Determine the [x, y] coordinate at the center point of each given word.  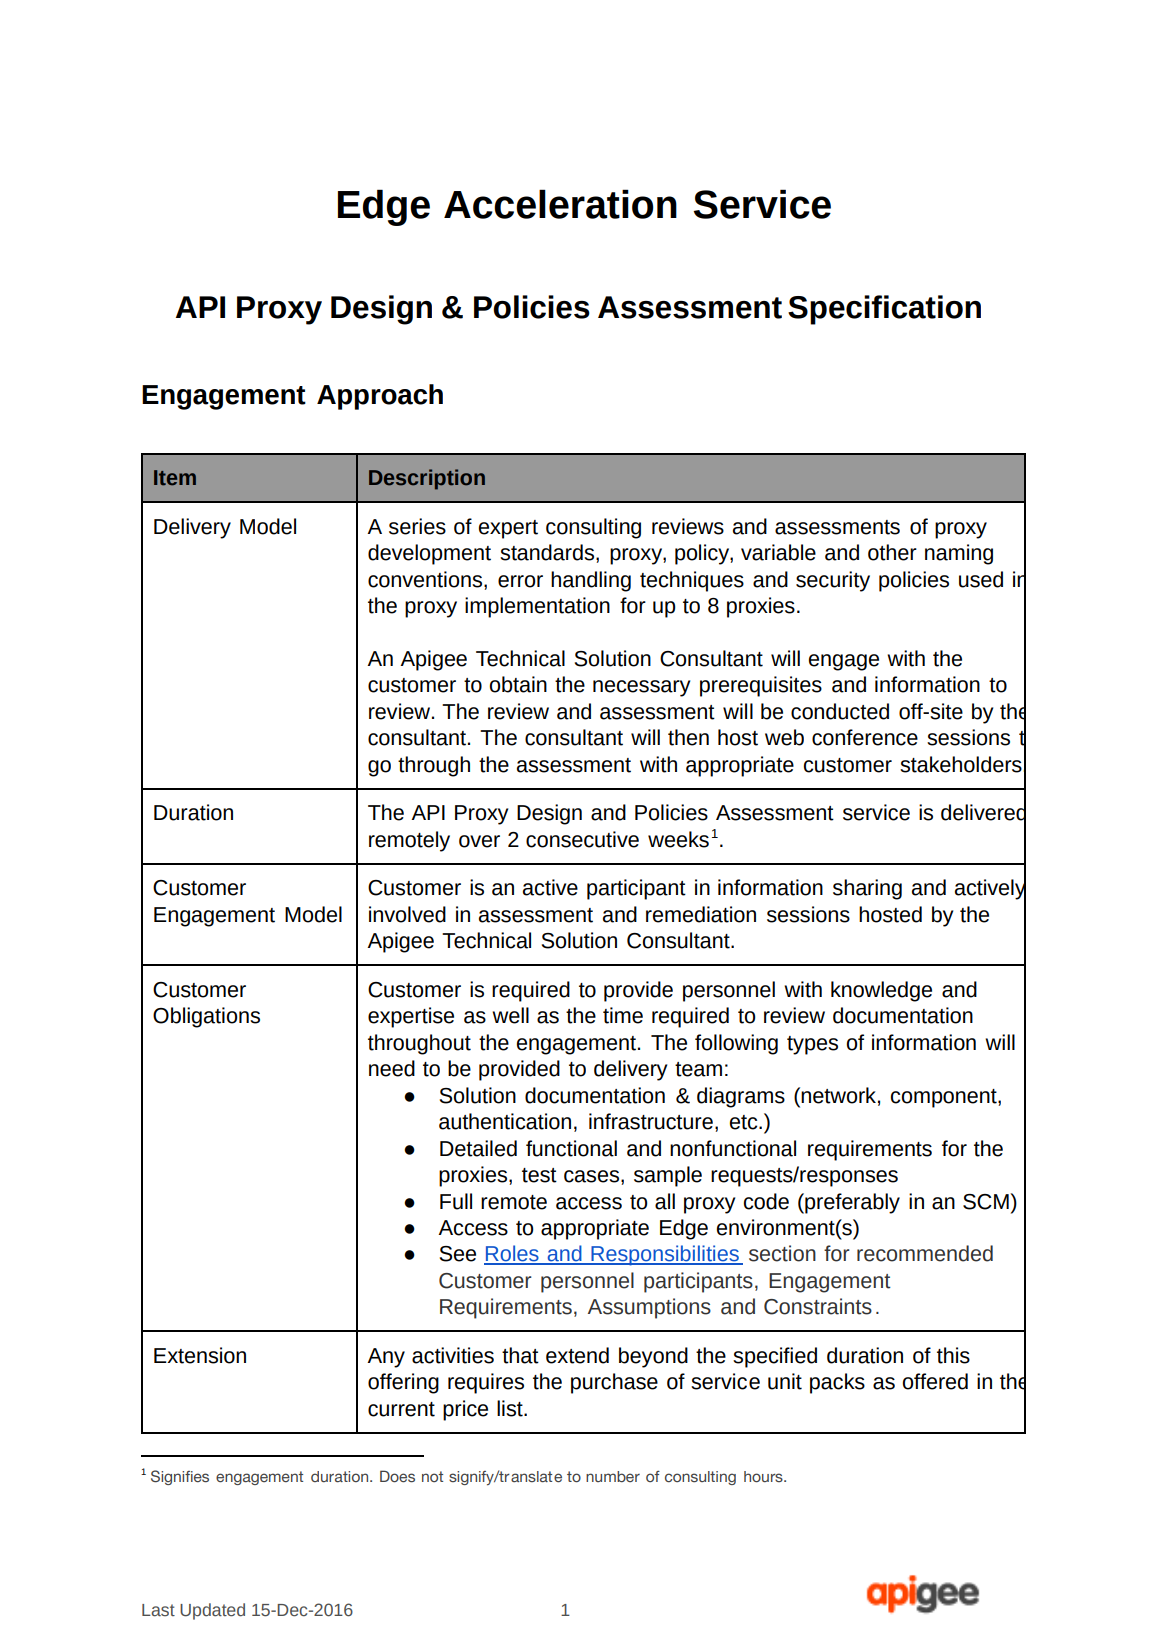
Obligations [206, 1017]
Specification [884, 310]
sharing [867, 889]
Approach [380, 397]
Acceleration [560, 204]
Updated [212, 1611]
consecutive [582, 839]
